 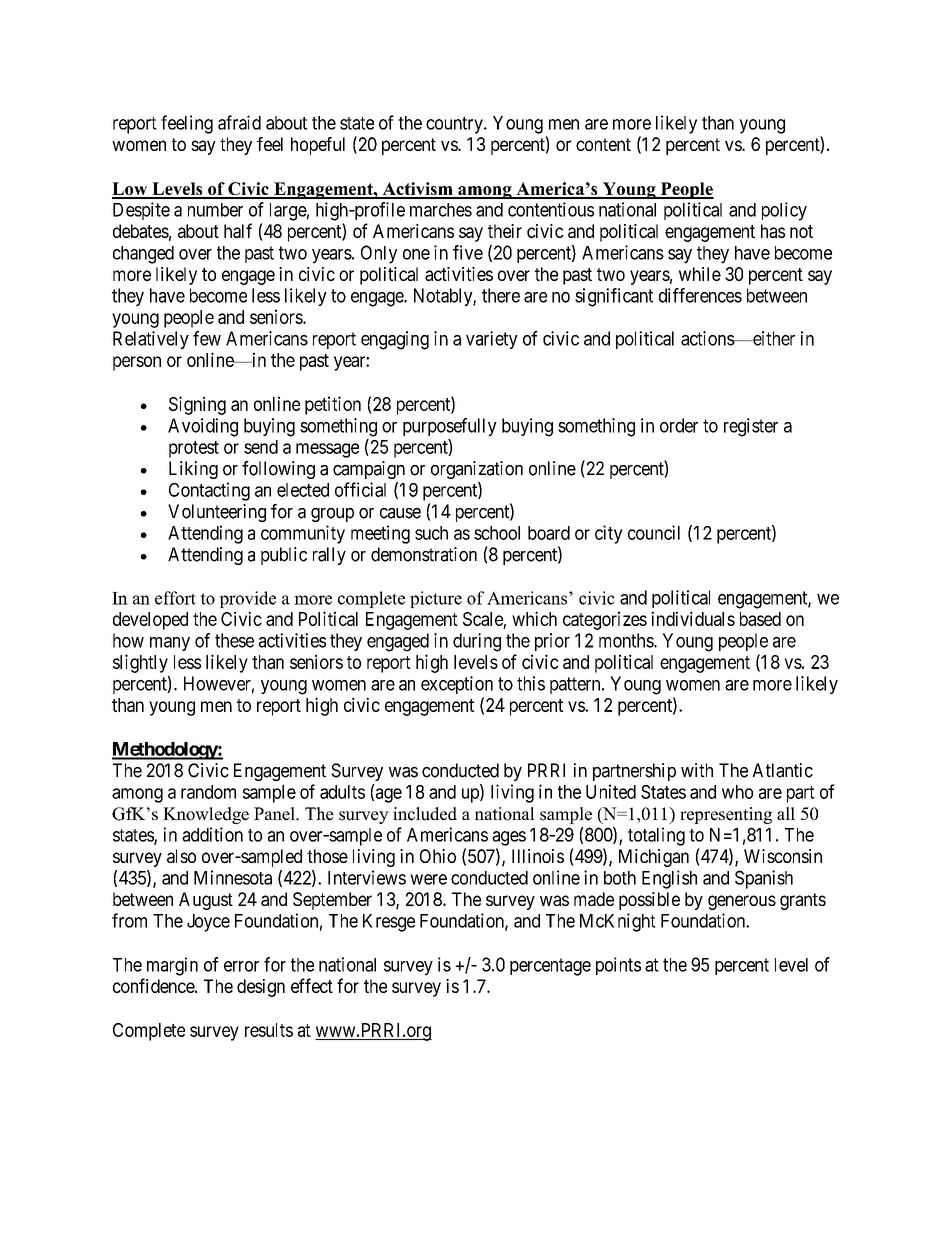 I want to click on effect, so click(x=312, y=985).
